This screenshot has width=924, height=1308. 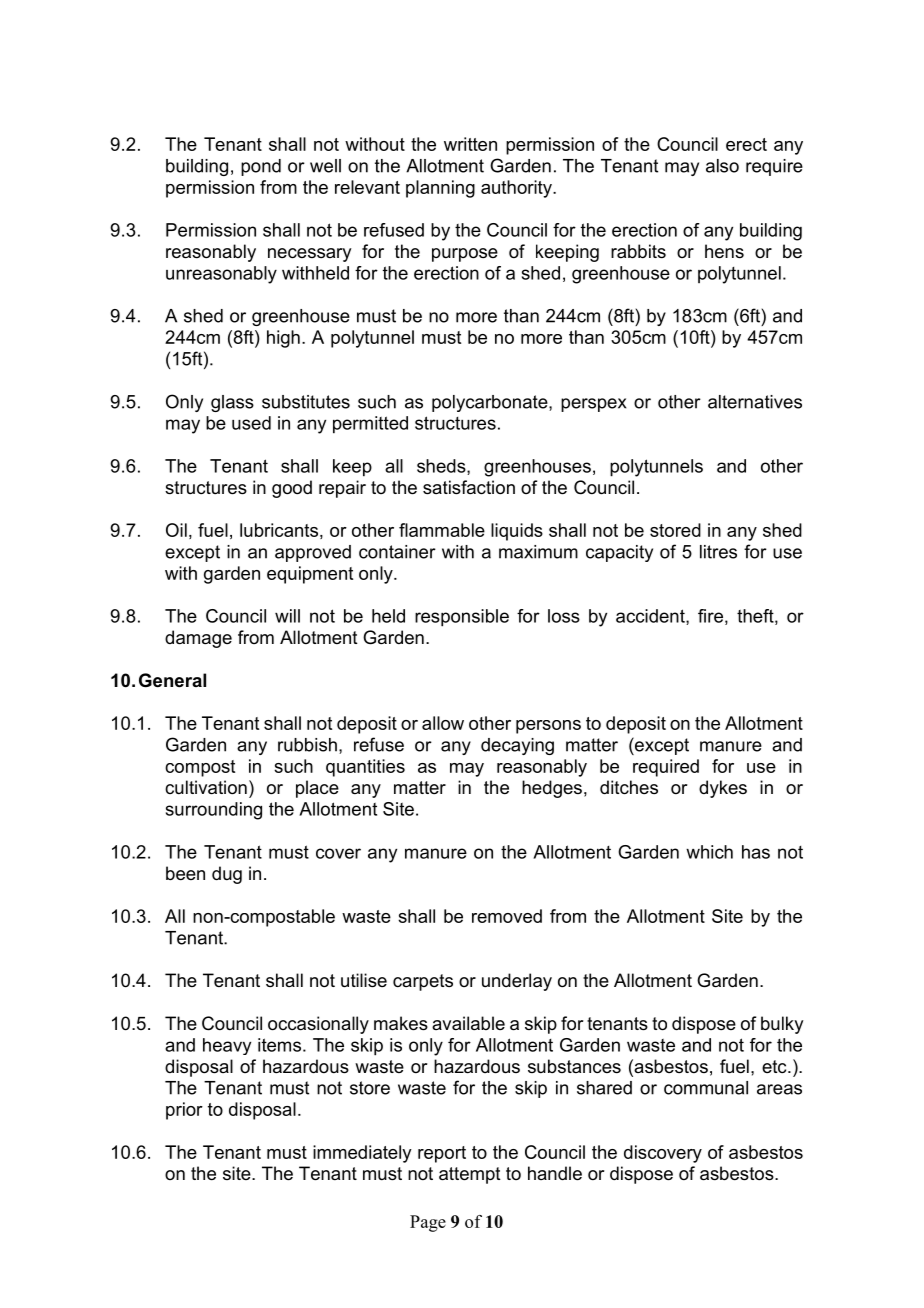 I want to click on dykes, so click(x=723, y=789).
